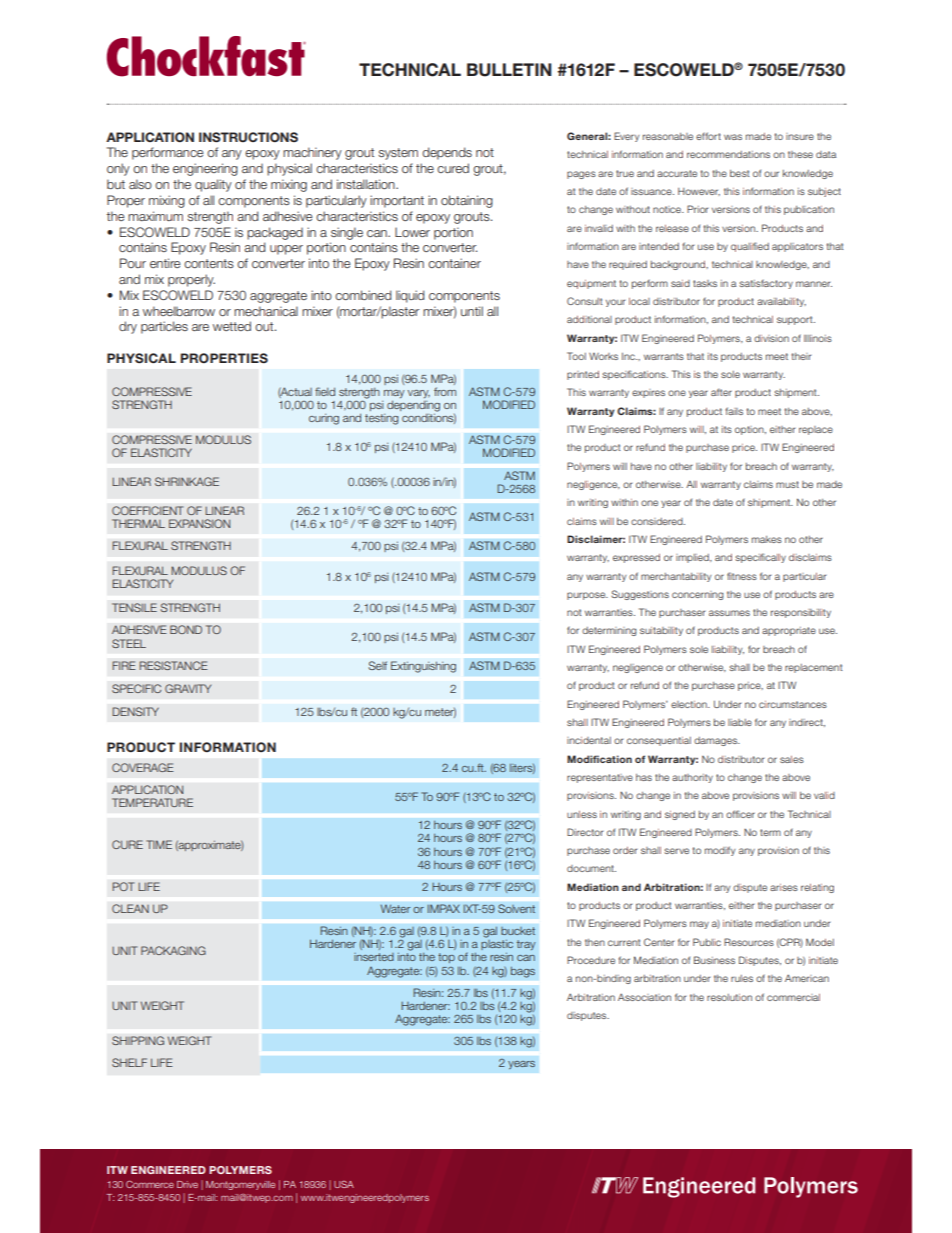  Describe the element at coordinates (413, 407) in the document. I see `depending` at that location.
